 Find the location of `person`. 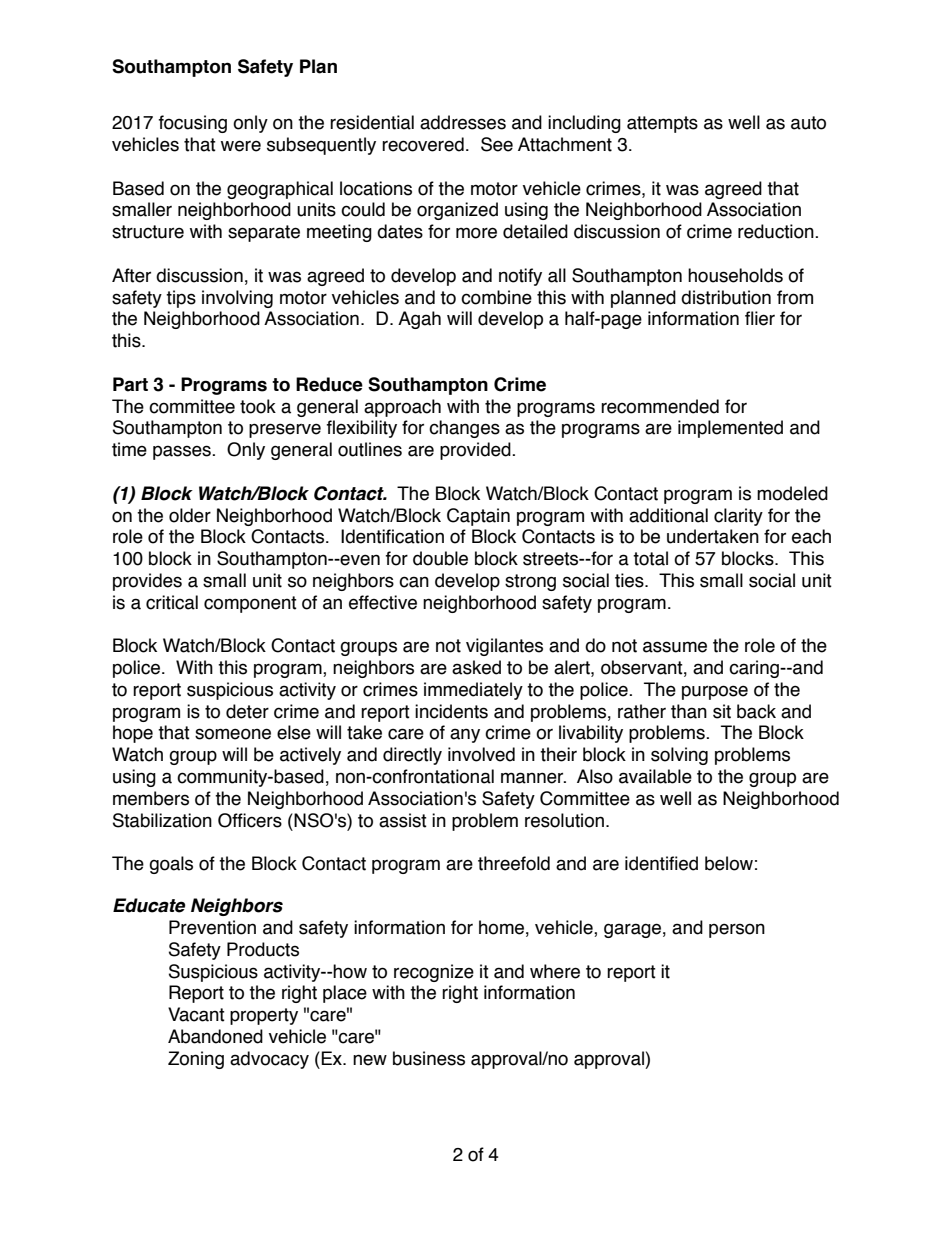

person is located at coordinates (737, 930).
